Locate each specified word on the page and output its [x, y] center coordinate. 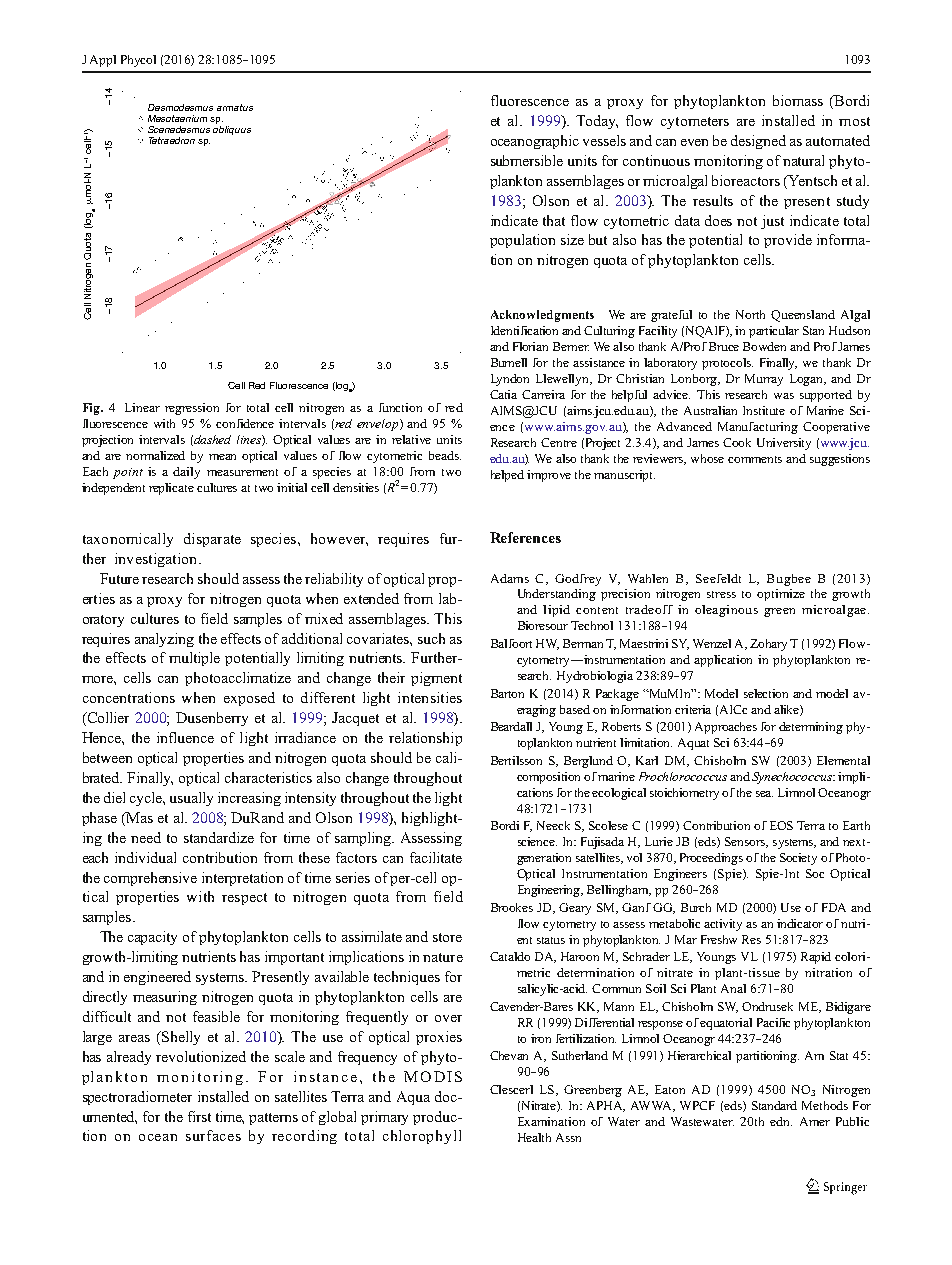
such [431, 638]
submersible [527, 160]
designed [758, 142]
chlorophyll [422, 1137]
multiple [194, 659]
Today [597, 122]
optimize [781, 595]
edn [781, 1121]
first [199, 1116]
